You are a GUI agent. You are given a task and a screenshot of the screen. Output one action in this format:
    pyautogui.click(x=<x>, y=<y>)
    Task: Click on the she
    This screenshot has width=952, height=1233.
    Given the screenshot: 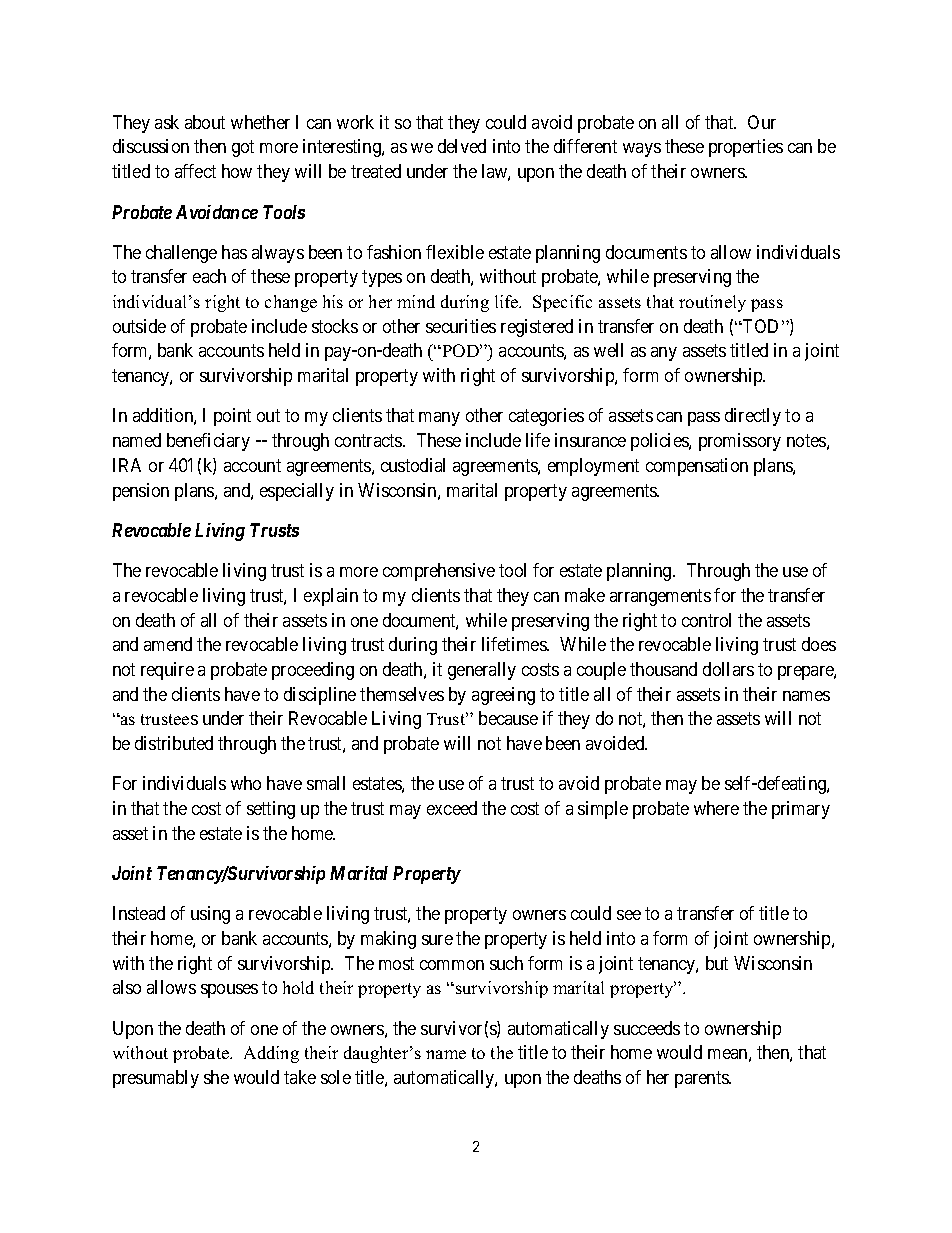 What is the action you would take?
    pyautogui.click(x=216, y=1077)
